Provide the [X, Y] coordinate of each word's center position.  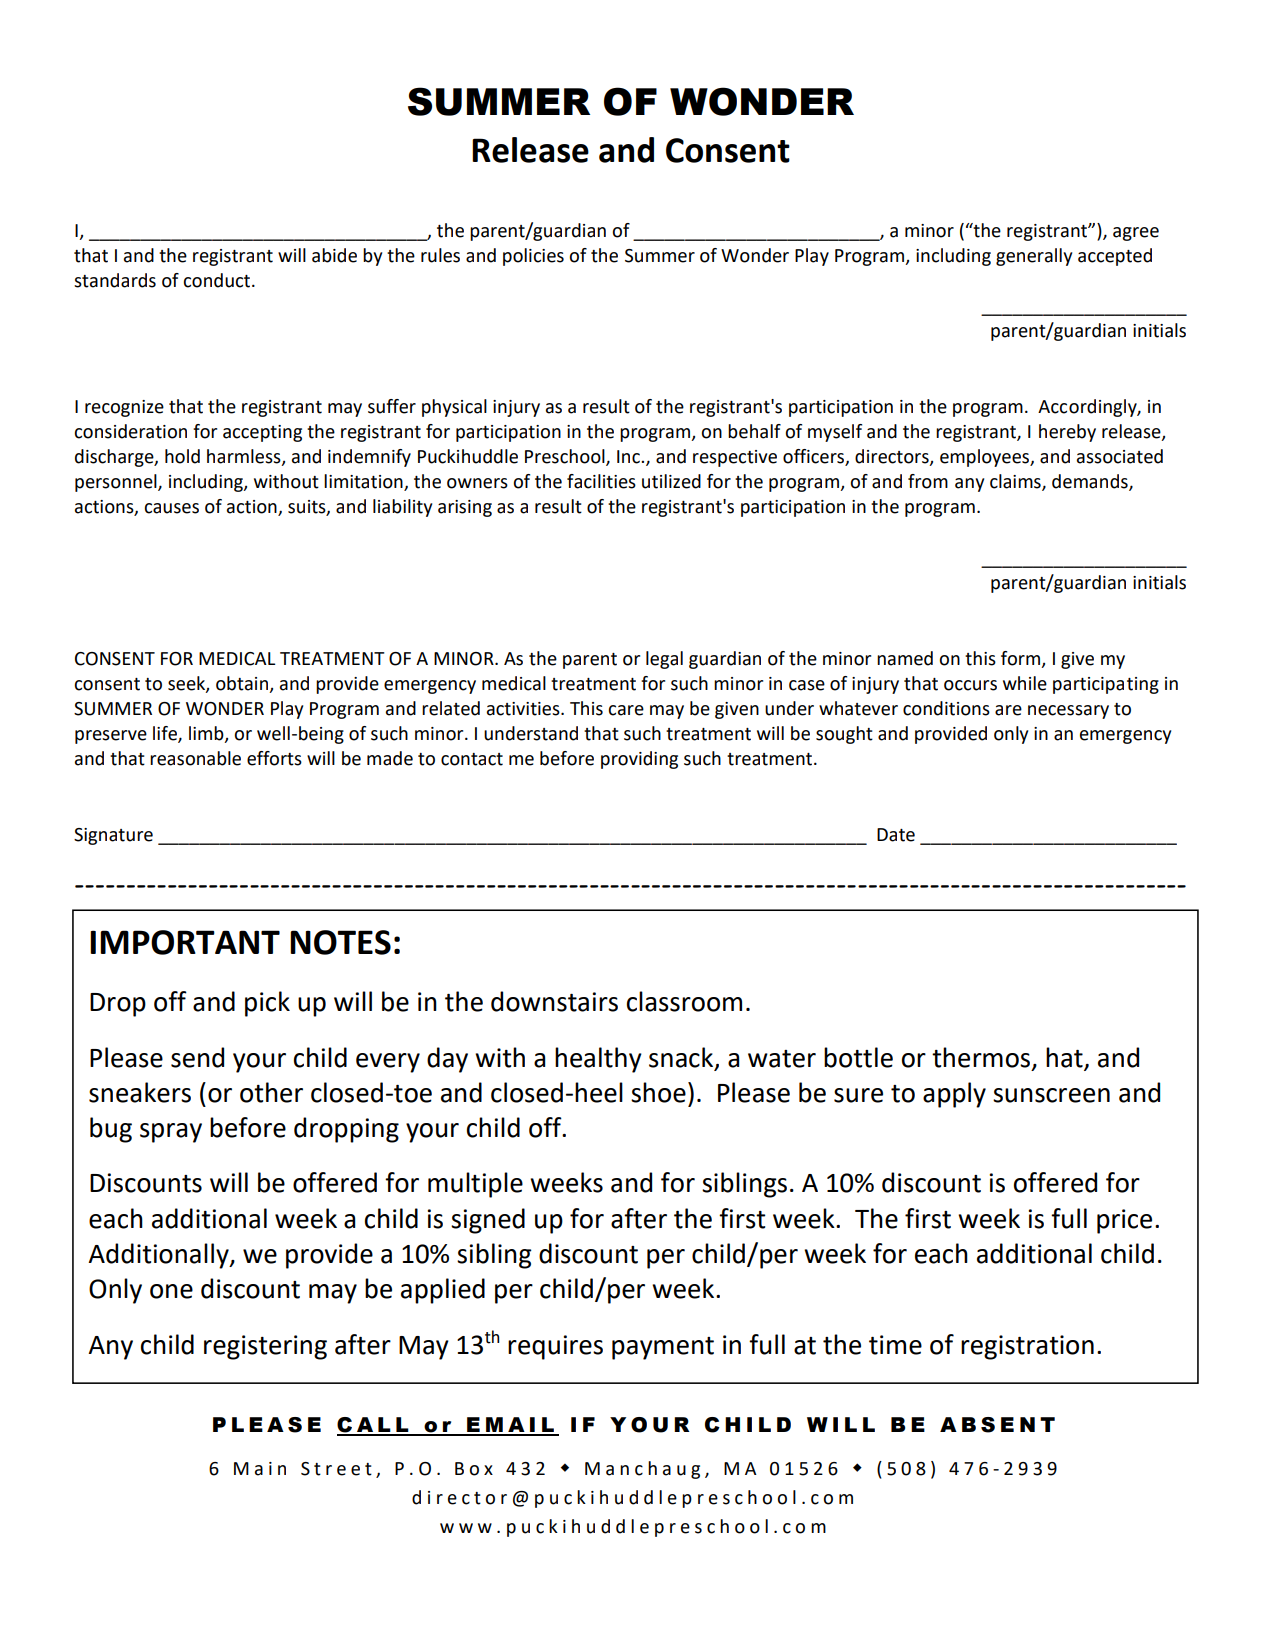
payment [663, 1348]
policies [533, 257]
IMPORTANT [185, 942]
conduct [218, 280]
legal [664, 660]
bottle [858, 1057]
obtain [242, 683]
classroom [684, 1001]
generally [1034, 257]
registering [265, 1347]
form [1020, 658]
